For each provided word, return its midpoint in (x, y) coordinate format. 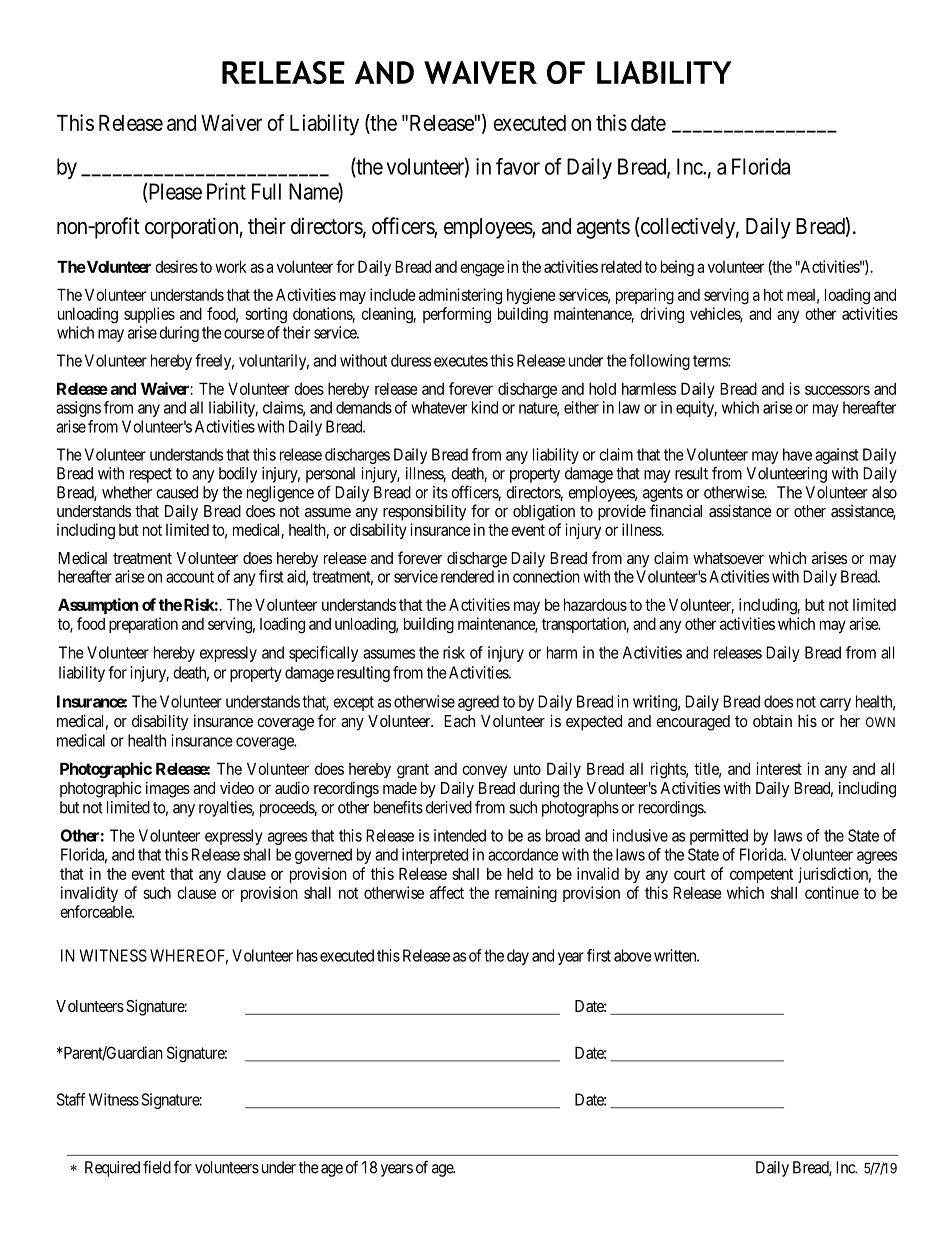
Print (226, 191)
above (633, 955)
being (677, 268)
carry (835, 704)
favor (518, 166)
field (157, 1167)
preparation (143, 625)
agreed (478, 703)
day (518, 957)
